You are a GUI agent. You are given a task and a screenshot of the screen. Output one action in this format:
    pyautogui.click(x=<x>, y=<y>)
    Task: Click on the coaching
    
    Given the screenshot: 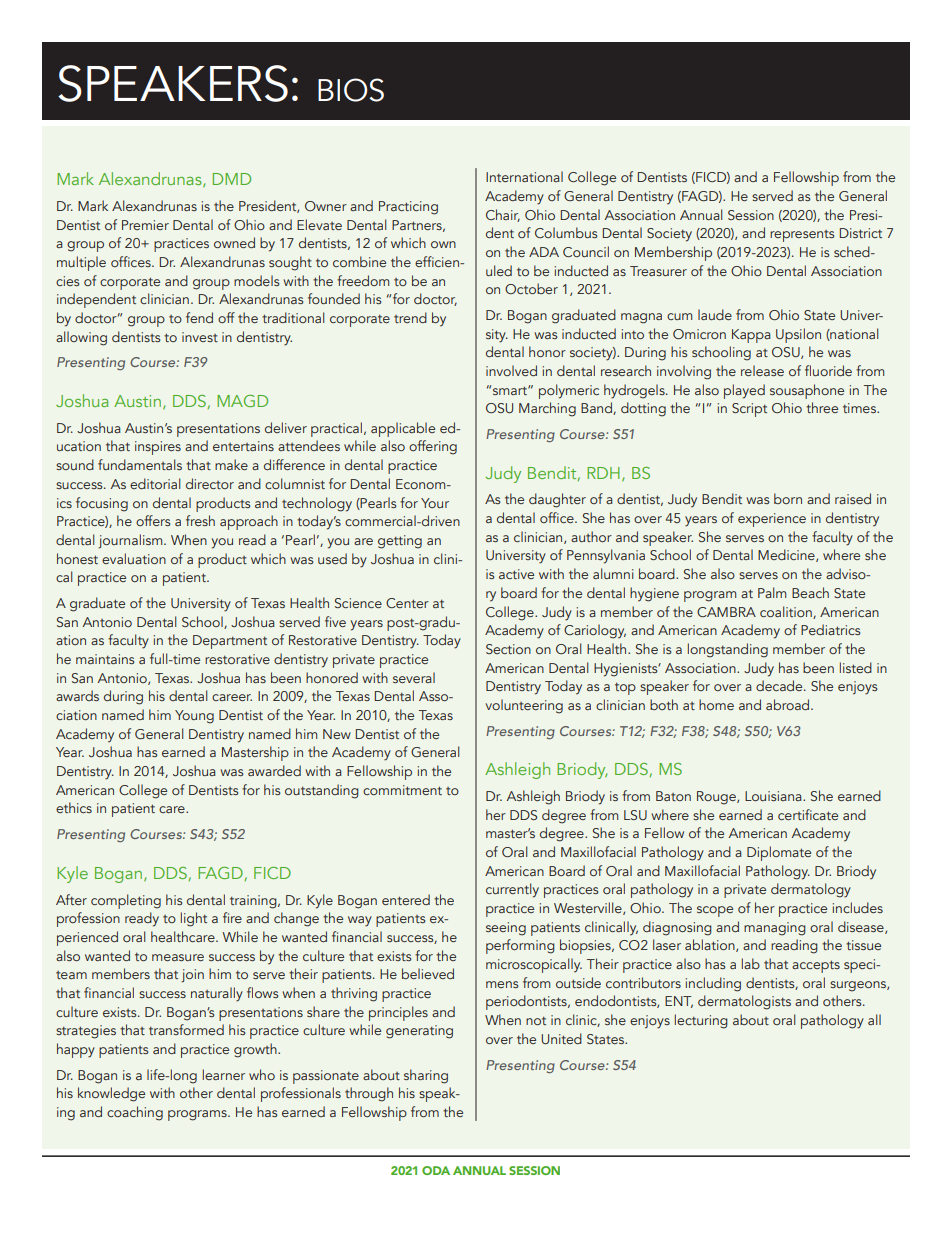 What is the action you would take?
    pyautogui.click(x=135, y=1113)
